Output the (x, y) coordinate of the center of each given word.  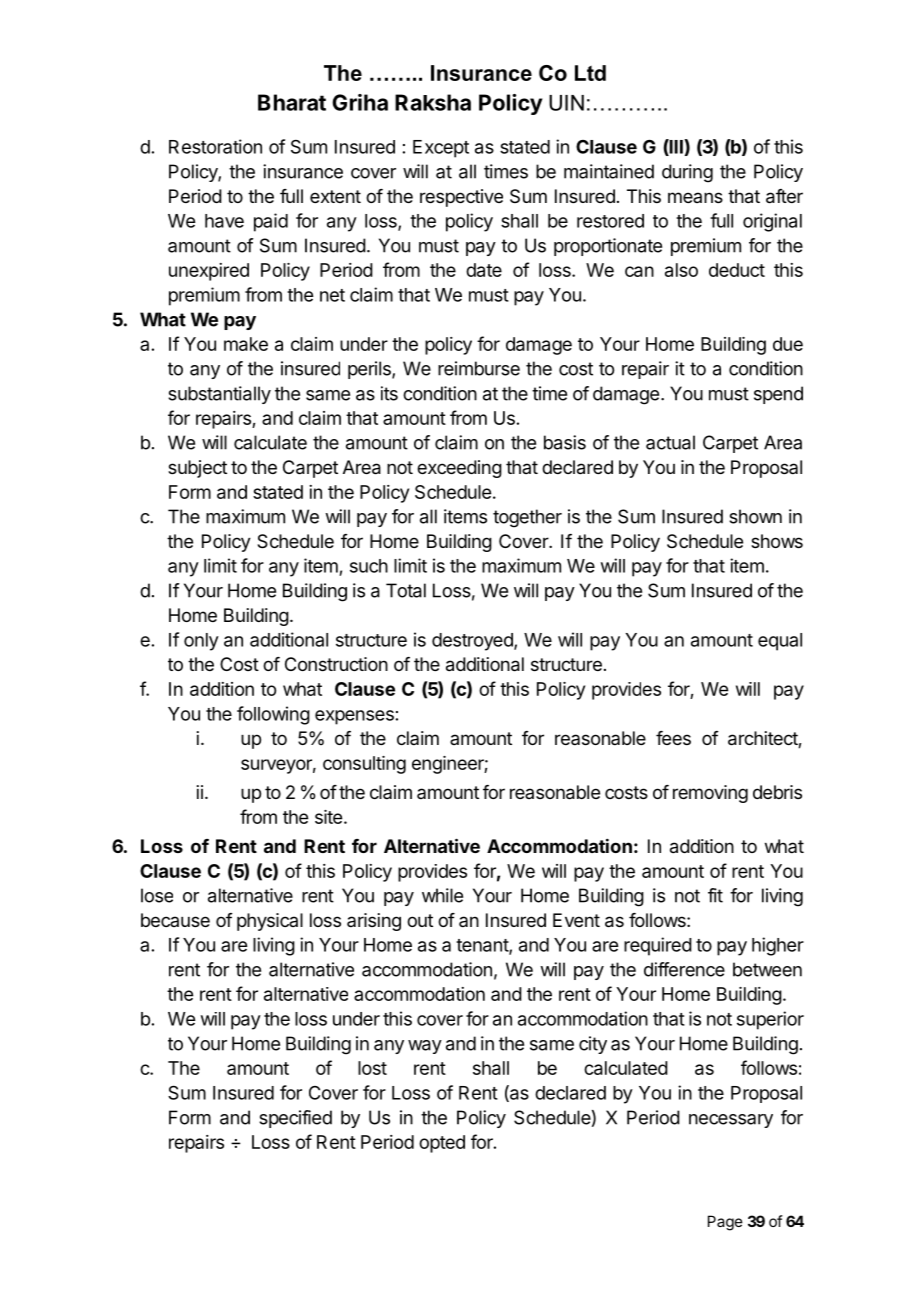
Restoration (215, 146)
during (687, 173)
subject (197, 469)
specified (295, 1119)
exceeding (459, 469)
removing (710, 794)
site (328, 817)
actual (670, 442)
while (442, 895)
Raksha (433, 102)
